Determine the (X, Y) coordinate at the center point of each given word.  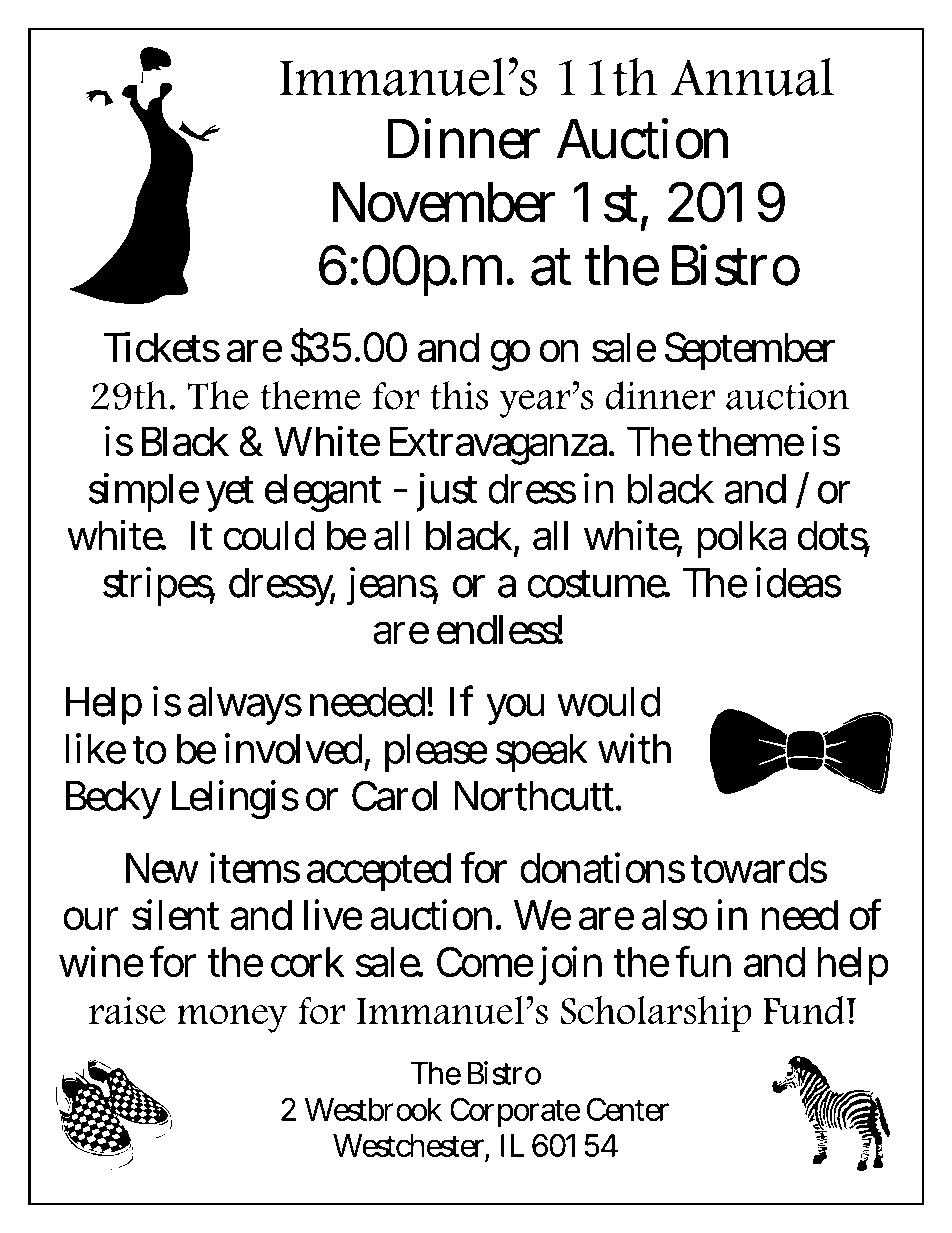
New (162, 868)
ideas (799, 582)
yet (230, 494)
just (446, 492)
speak (541, 753)
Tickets (162, 347)
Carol (394, 796)
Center (628, 1109)
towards (759, 868)
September (750, 351)
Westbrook (373, 1109)
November (444, 202)
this (459, 395)
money (232, 1019)
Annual (752, 76)
